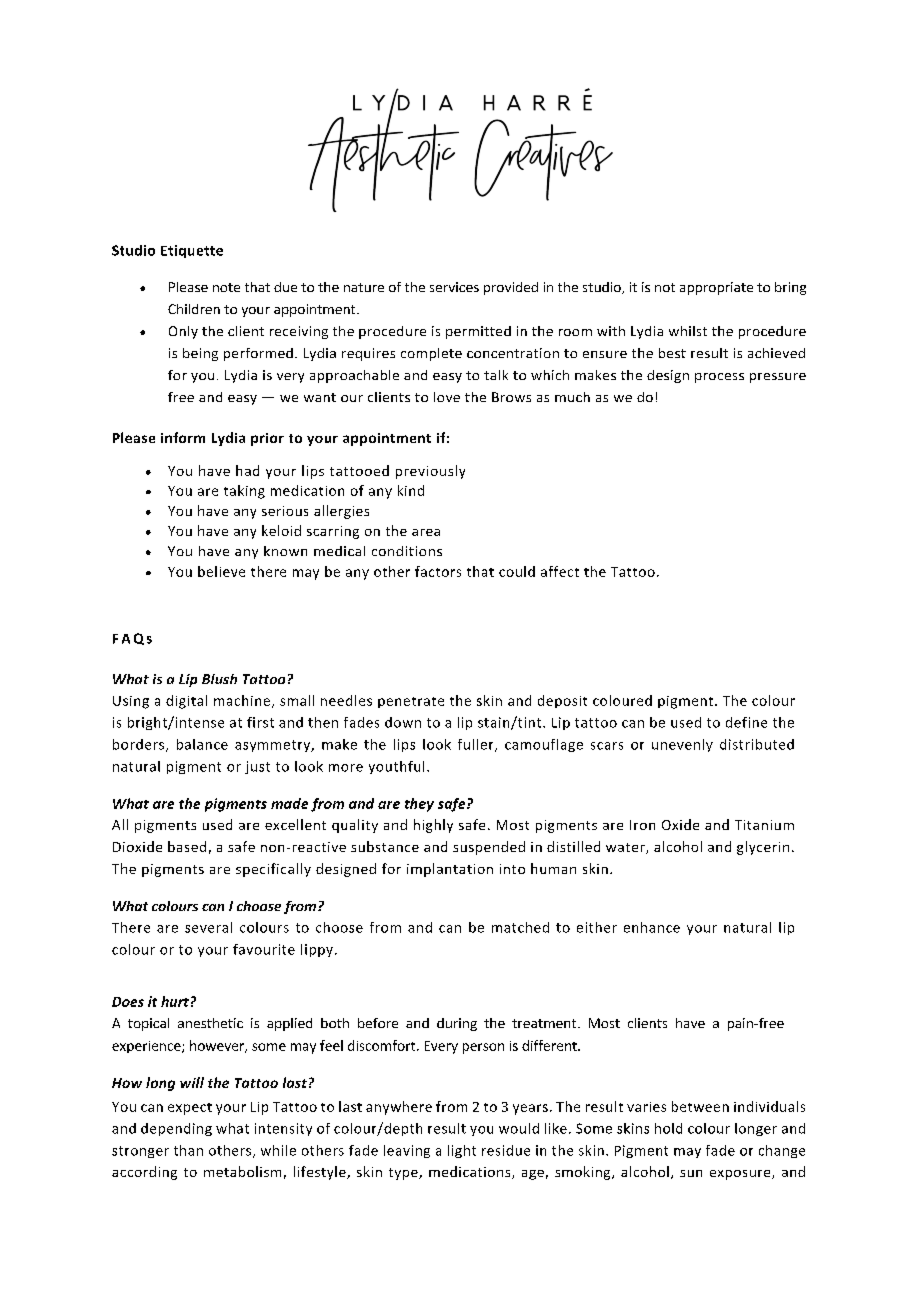 The height and width of the image is (1308, 924). Describe the element at coordinates (716, 288) in the image. I see `appropriate` at that location.
